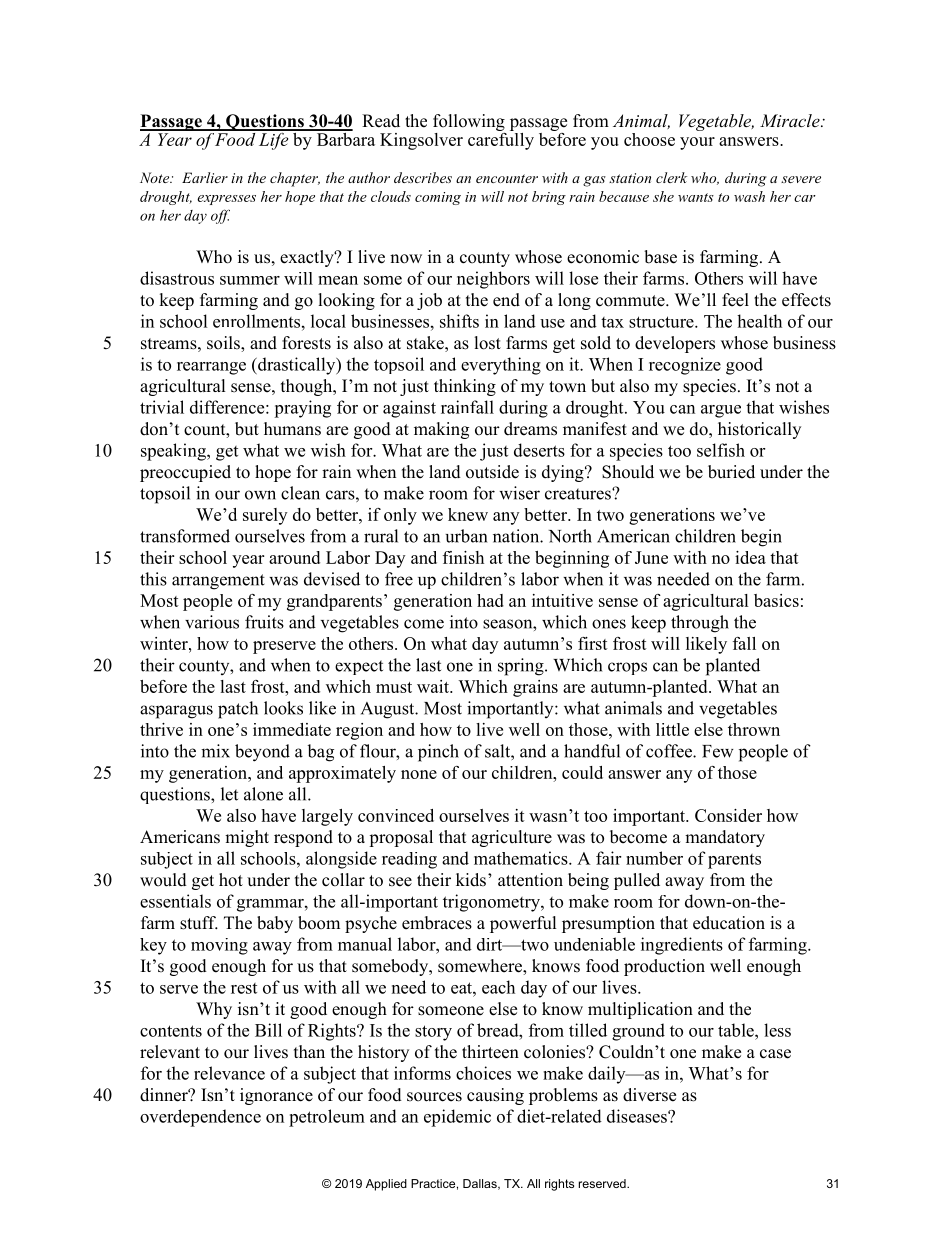 The height and width of the page is (1233, 952). What do you see at coordinates (276, 1096) in the page?
I see `ignorance` at bounding box center [276, 1096].
